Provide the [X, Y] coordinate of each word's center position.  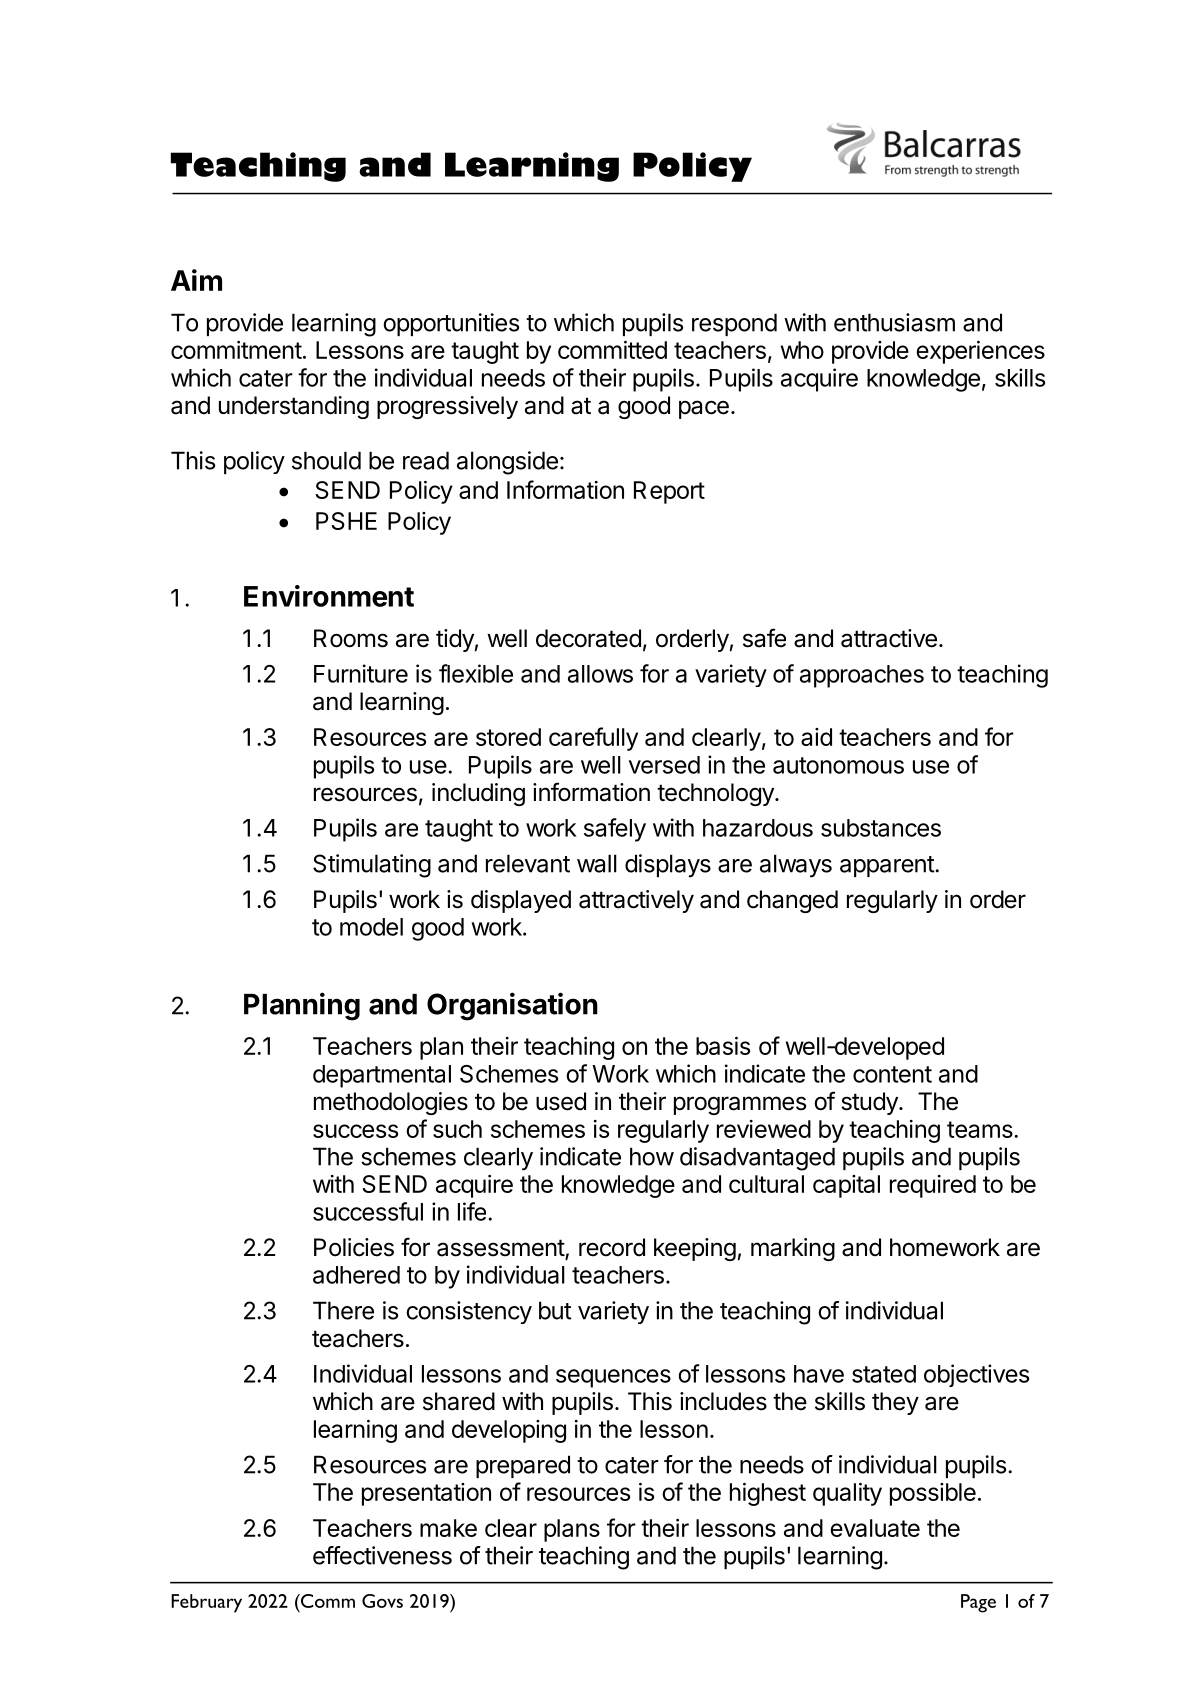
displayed [521, 901]
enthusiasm [894, 322]
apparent [888, 866]
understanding [294, 407]
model [371, 927]
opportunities [451, 324]
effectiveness [382, 1555]
